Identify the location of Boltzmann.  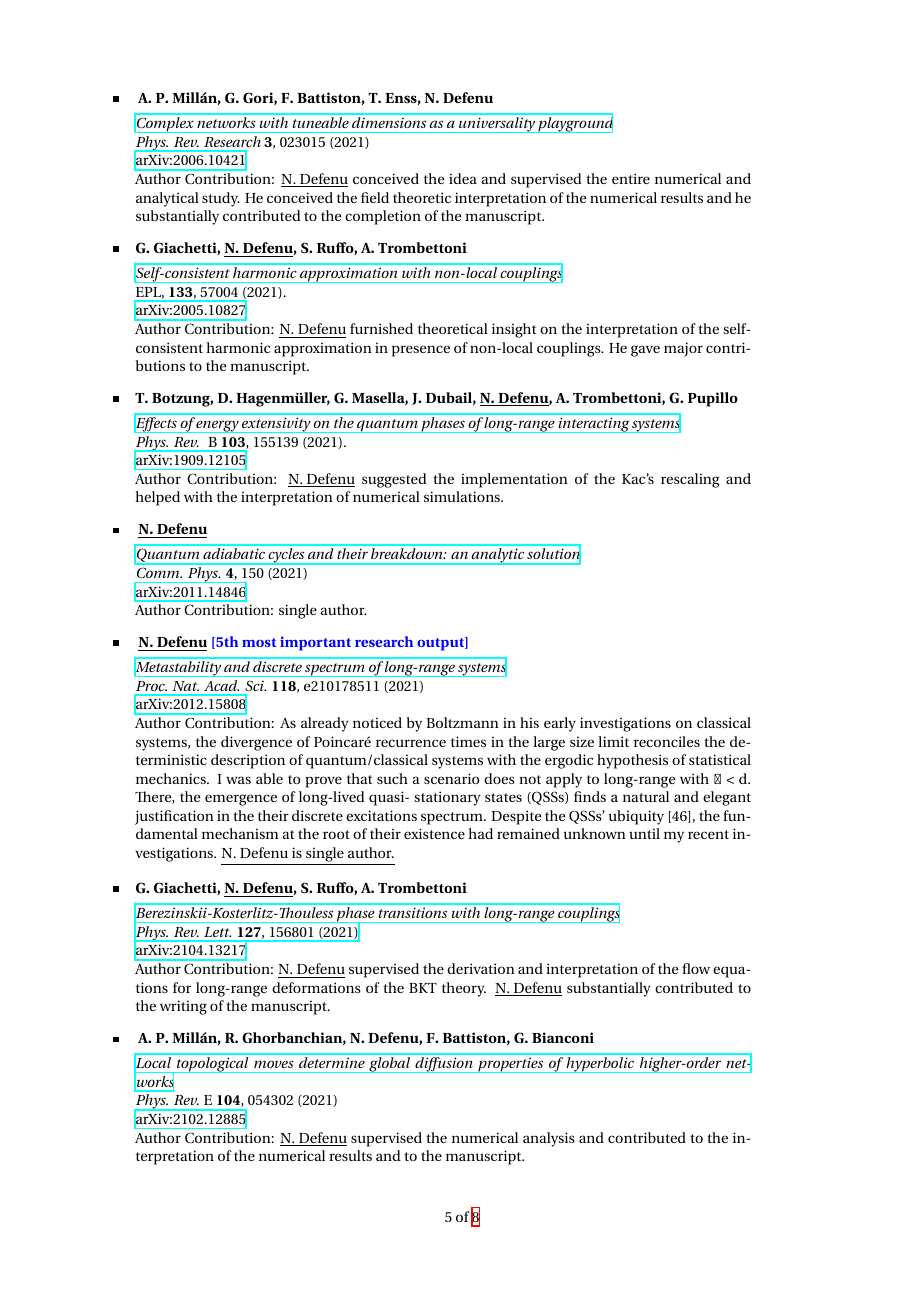
(462, 722).
